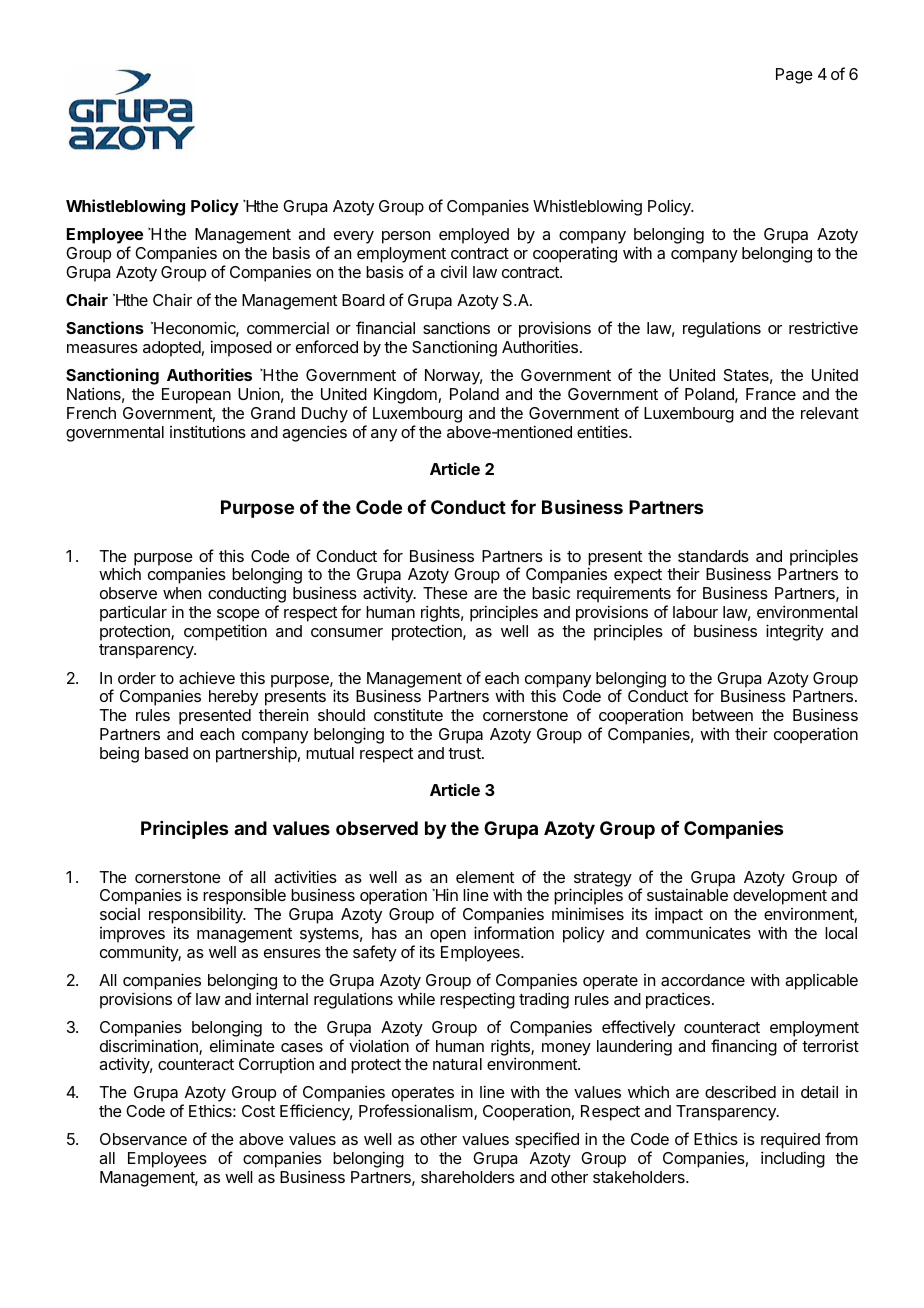  I want to click on competition, so click(225, 632).
